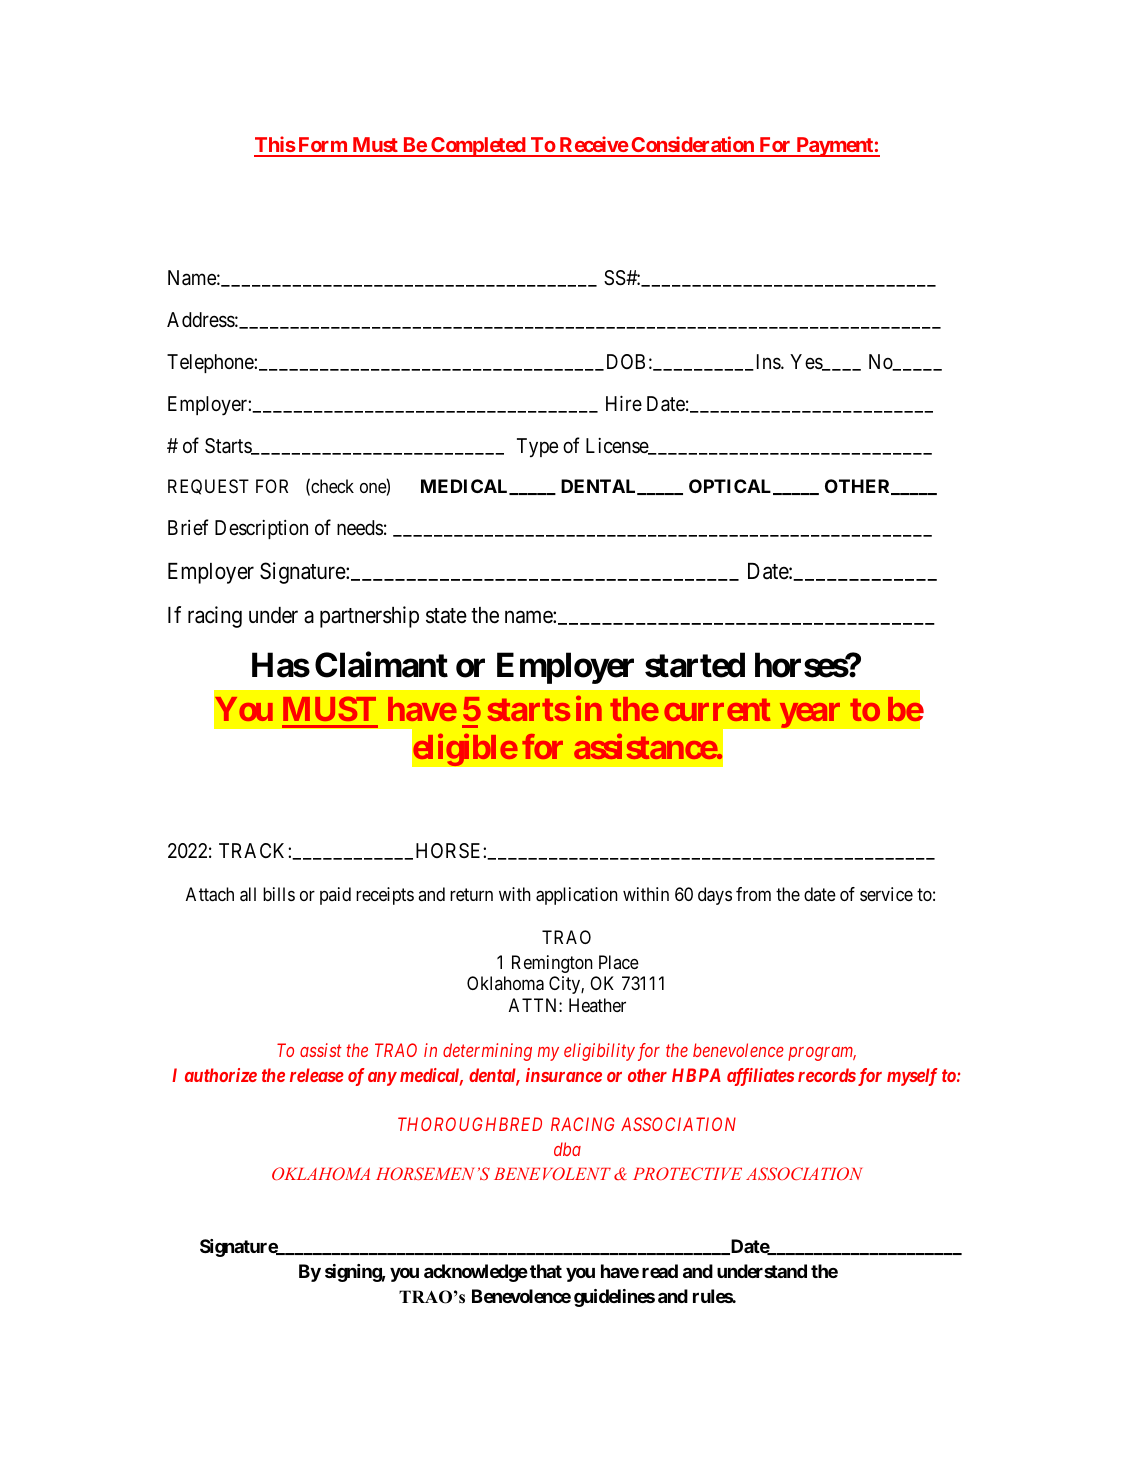  Describe the element at coordinates (261, 529) in the image. I see `Description` at that location.
